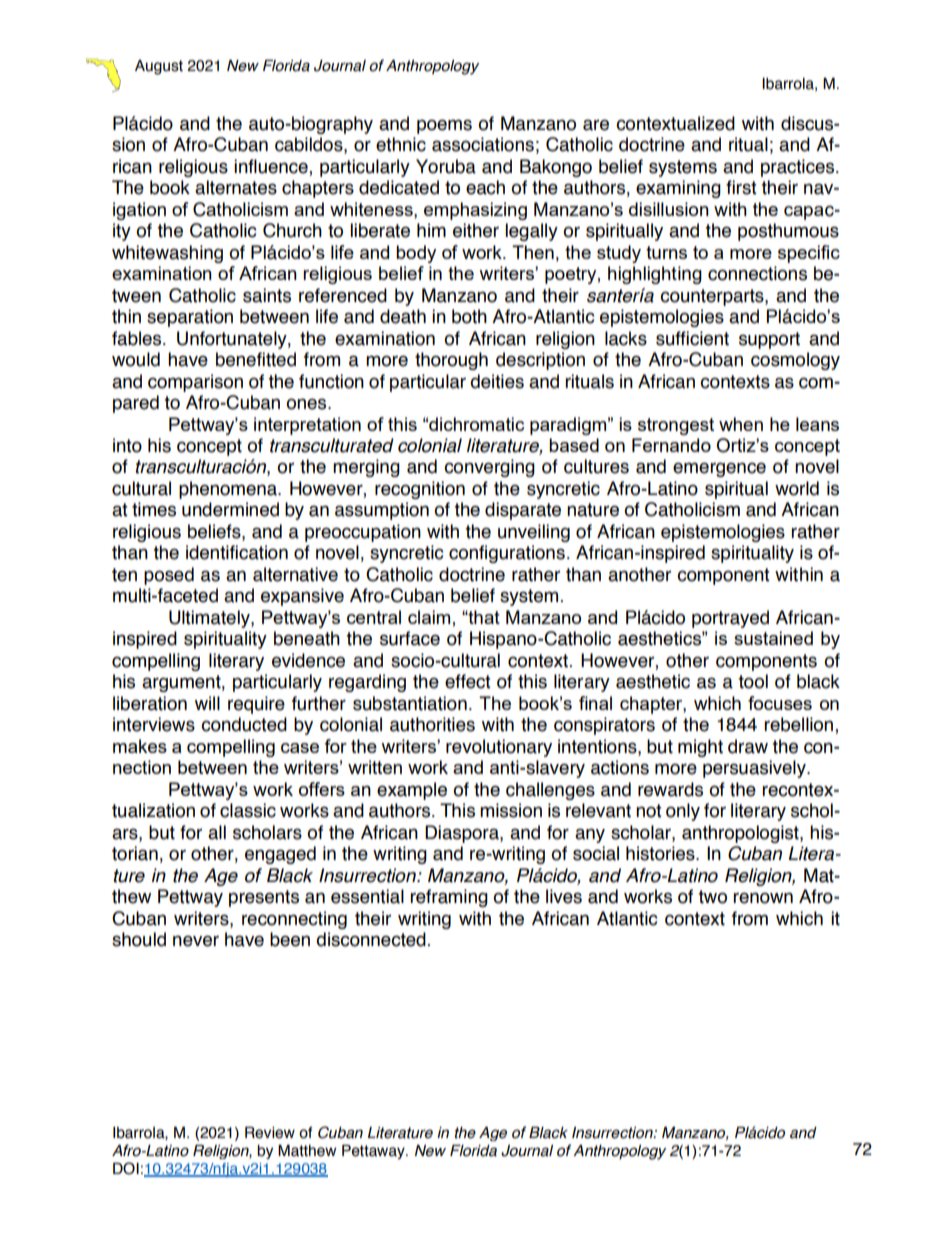 This document has height=1233, width=952. Describe the element at coordinates (270, 1133) in the document. I see `Review` at that location.
